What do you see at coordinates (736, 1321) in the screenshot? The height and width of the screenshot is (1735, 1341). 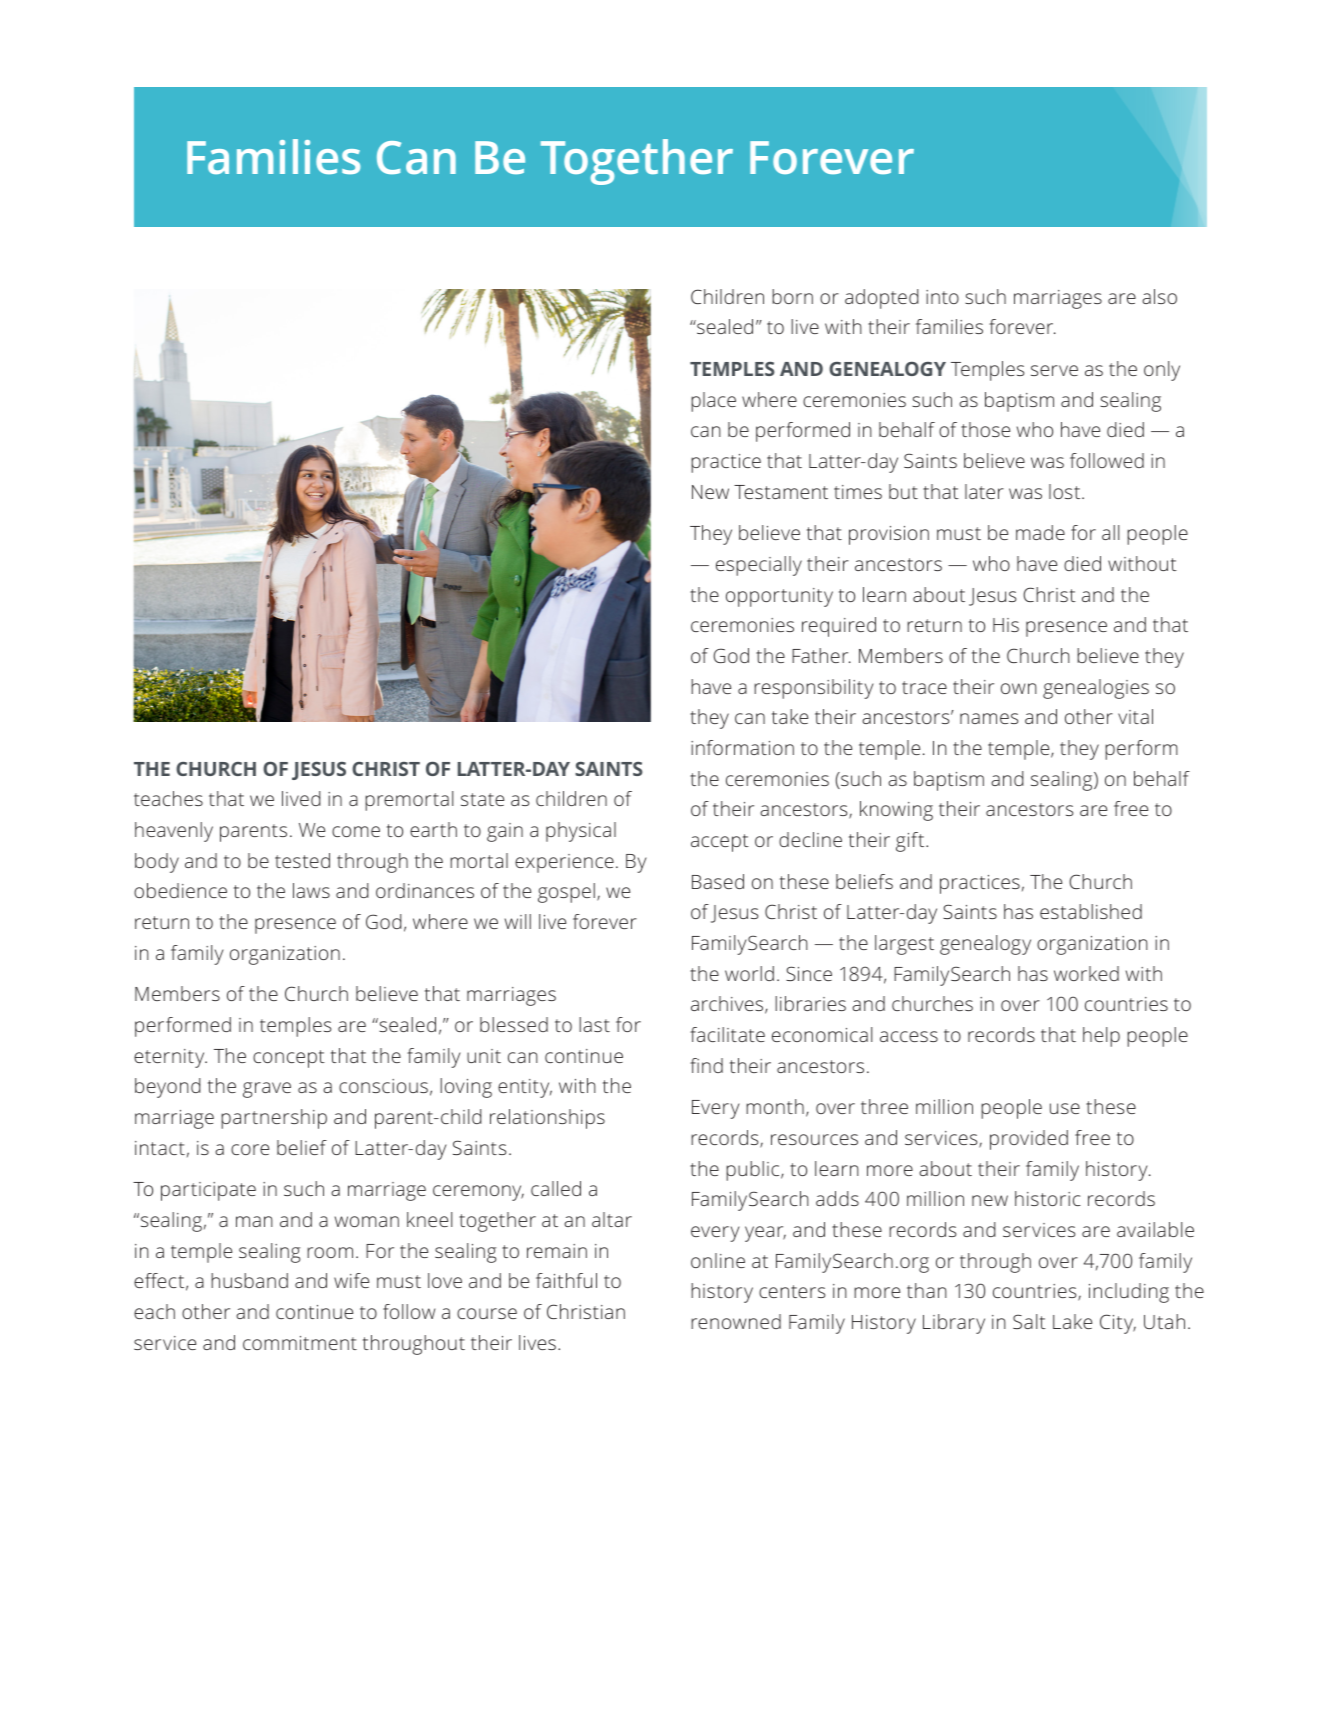 I see `renowned` at bounding box center [736, 1321].
